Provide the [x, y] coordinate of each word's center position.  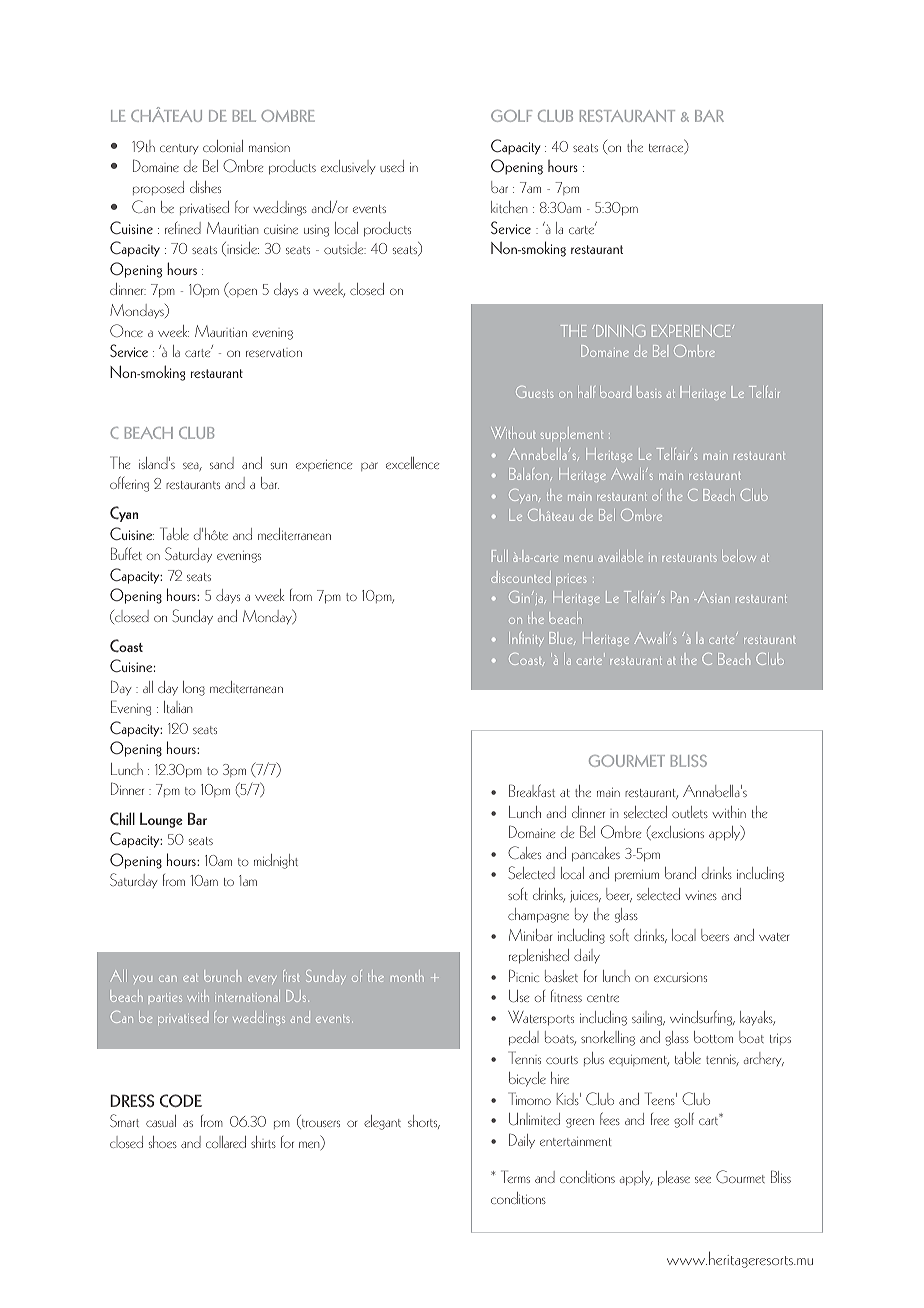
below [739, 556]
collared [226, 1142]
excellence [413, 463]
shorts [424, 1122]
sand [222, 463]
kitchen [509, 207]
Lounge [161, 820]
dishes [205, 187]
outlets [690, 812]
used [392, 166]
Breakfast [532, 790]
